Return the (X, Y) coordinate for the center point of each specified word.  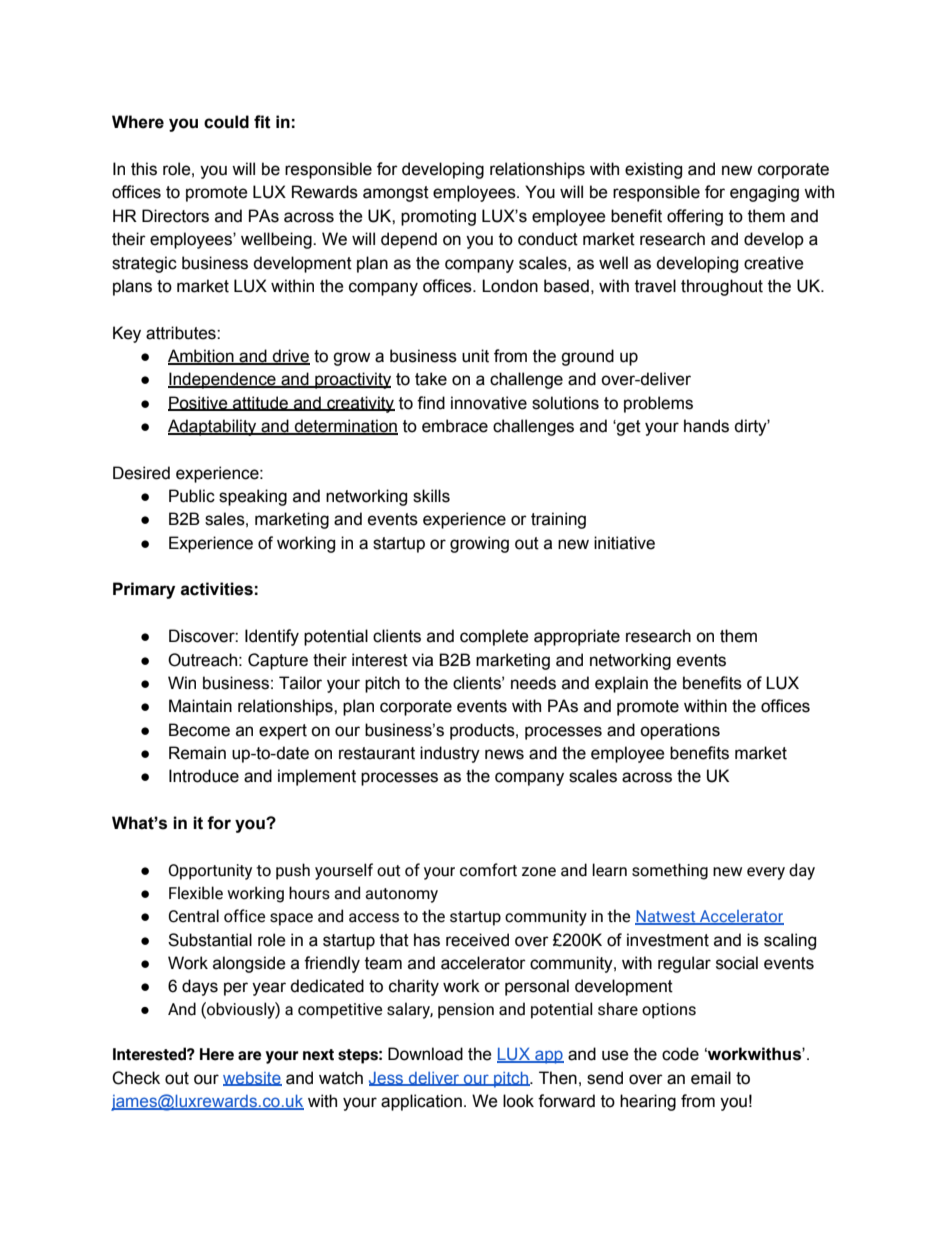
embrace (455, 426)
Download (425, 1054)
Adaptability (213, 427)
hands (706, 426)
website (252, 1079)
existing (653, 170)
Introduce (204, 776)
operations (680, 731)
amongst (396, 194)
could (226, 122)
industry (450, 754)
